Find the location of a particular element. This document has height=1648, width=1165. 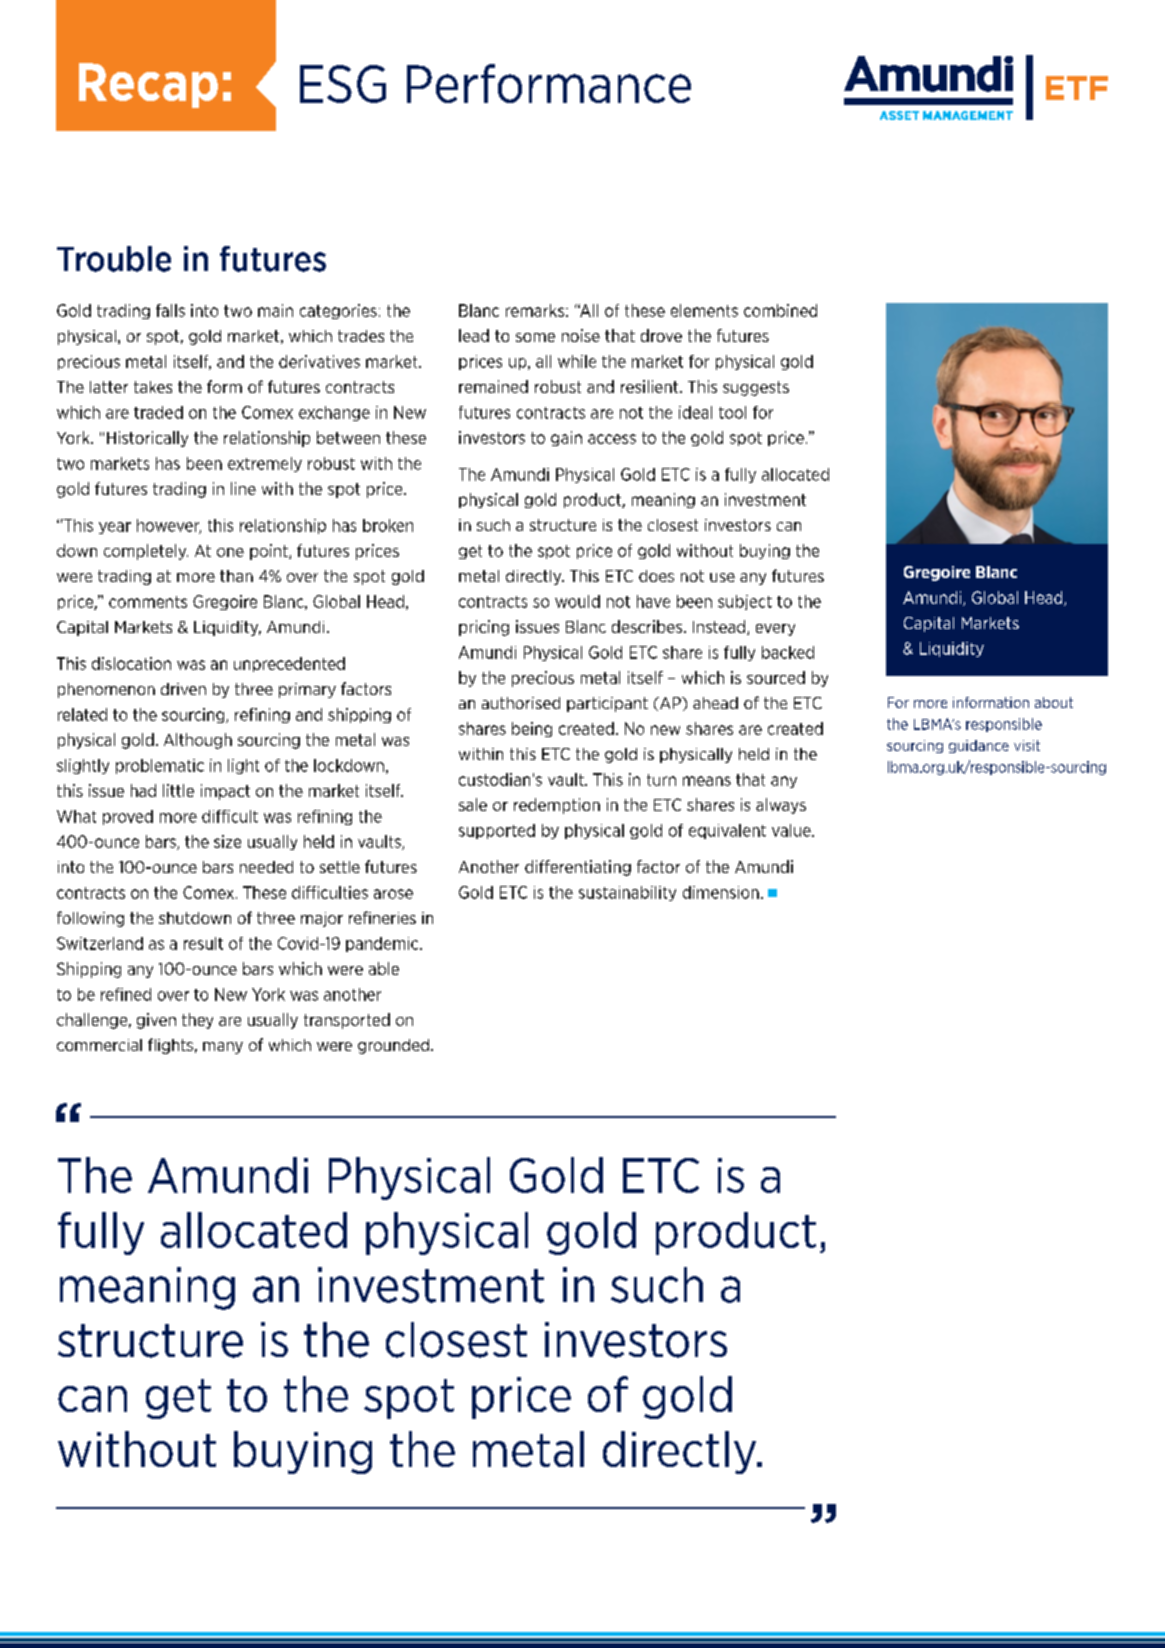

traded is located at coordinates (158, 412).
